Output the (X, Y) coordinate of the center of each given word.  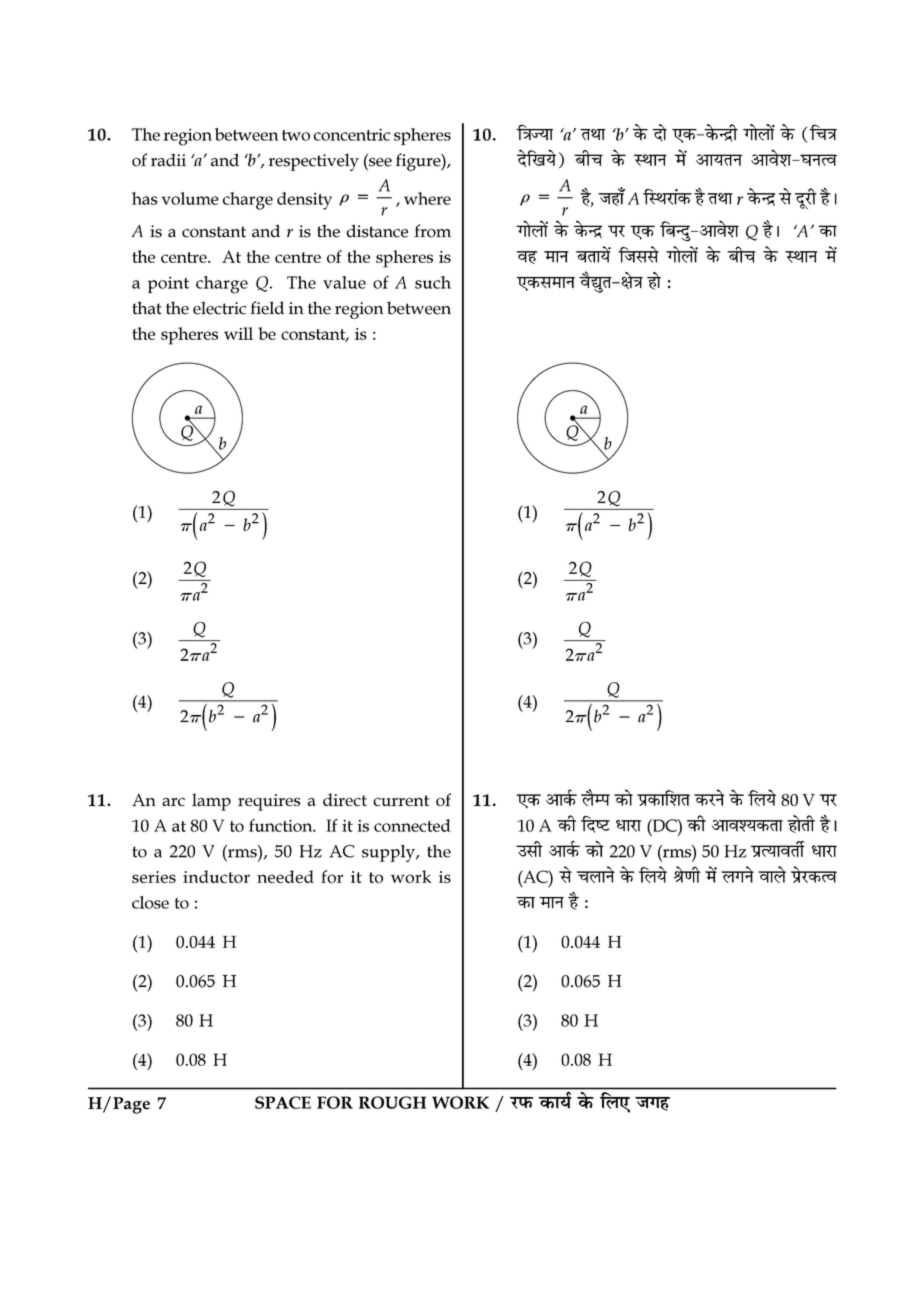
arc (173, 802)
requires (269, 802)
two (296, 135)
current (401, 800)
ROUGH (392, 1102)
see (380, 162)
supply (389, 853)
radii (168, 160)
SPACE (283, 1102)
